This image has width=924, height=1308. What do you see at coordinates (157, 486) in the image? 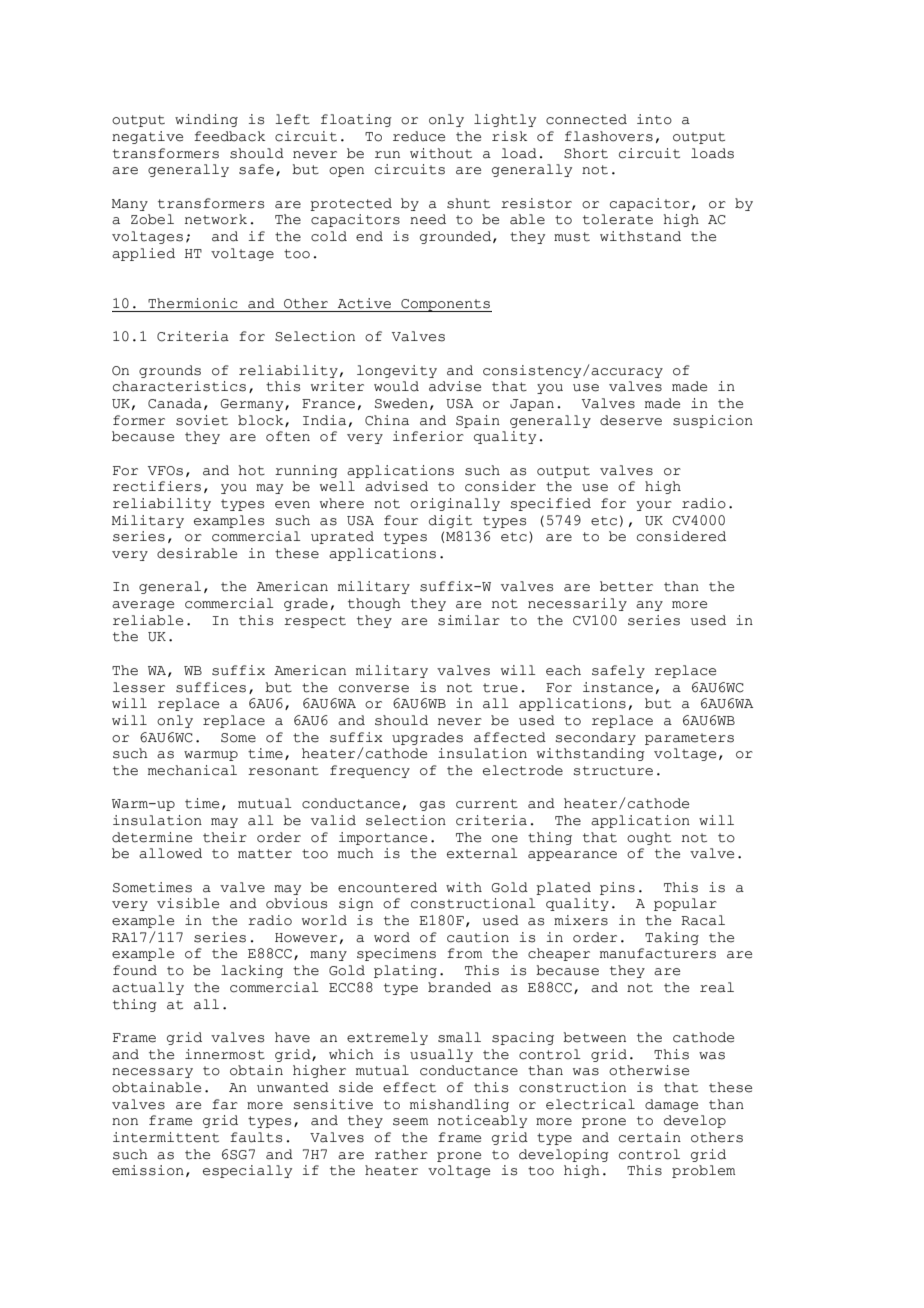
I see `rectifiers` at bounding box center [157, 486].
